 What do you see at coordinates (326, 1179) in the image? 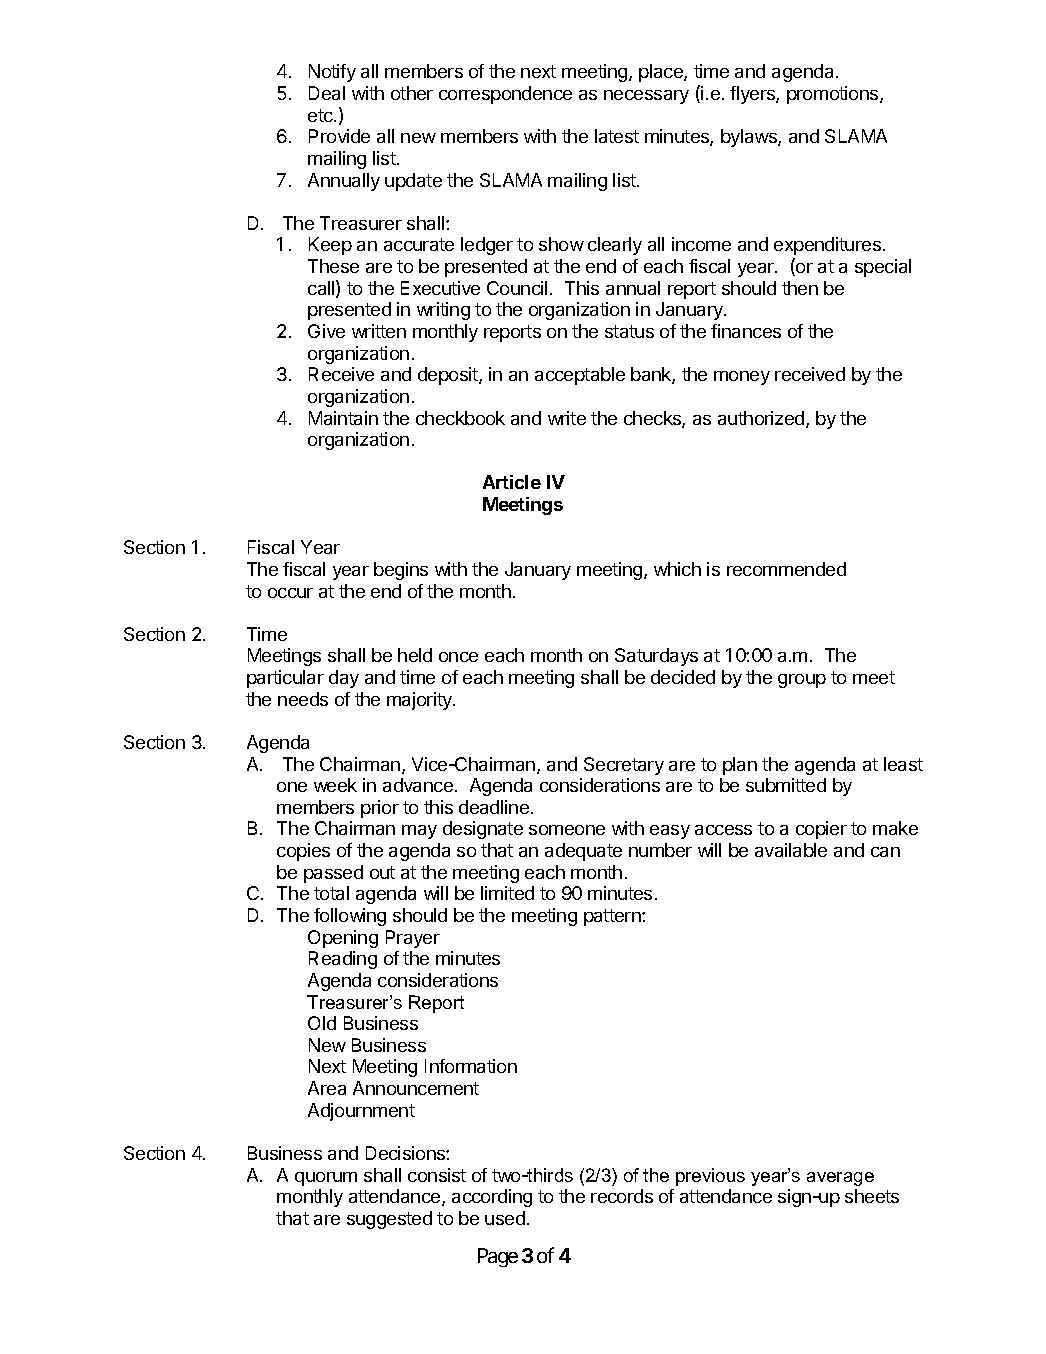
I see `quorum` at bounding box center [326, 1179].
